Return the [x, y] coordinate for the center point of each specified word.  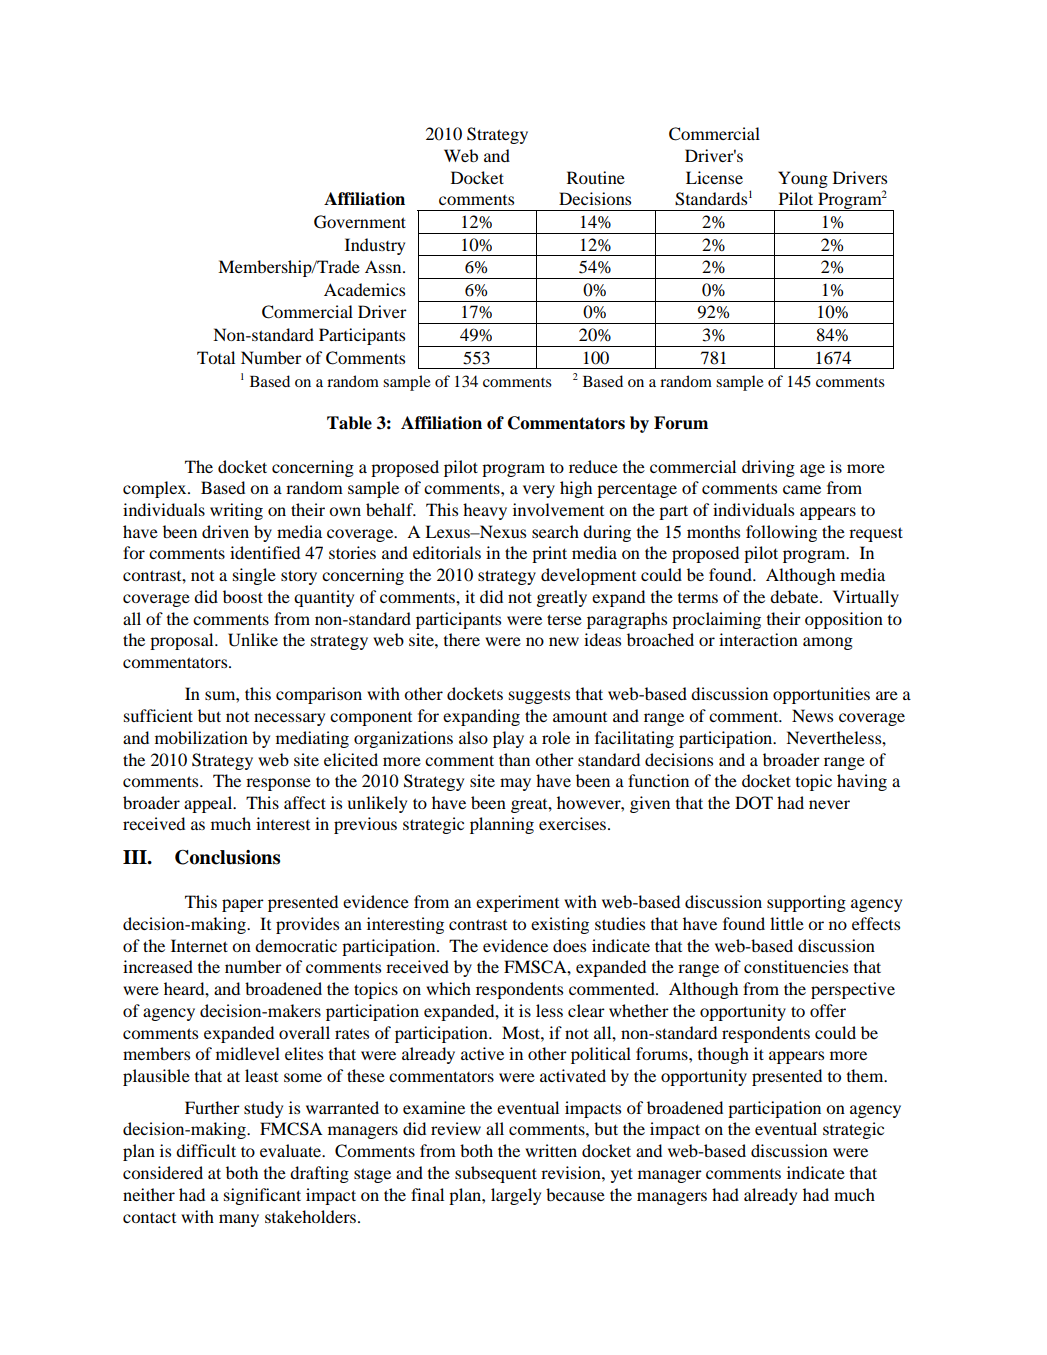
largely [516, 1196]
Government [360, 222]
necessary [289, 719]
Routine [596, 177]
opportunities [821, 695]
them [866, 1075]
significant [262, 1196]
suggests [539, 697]
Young [803, 179]
